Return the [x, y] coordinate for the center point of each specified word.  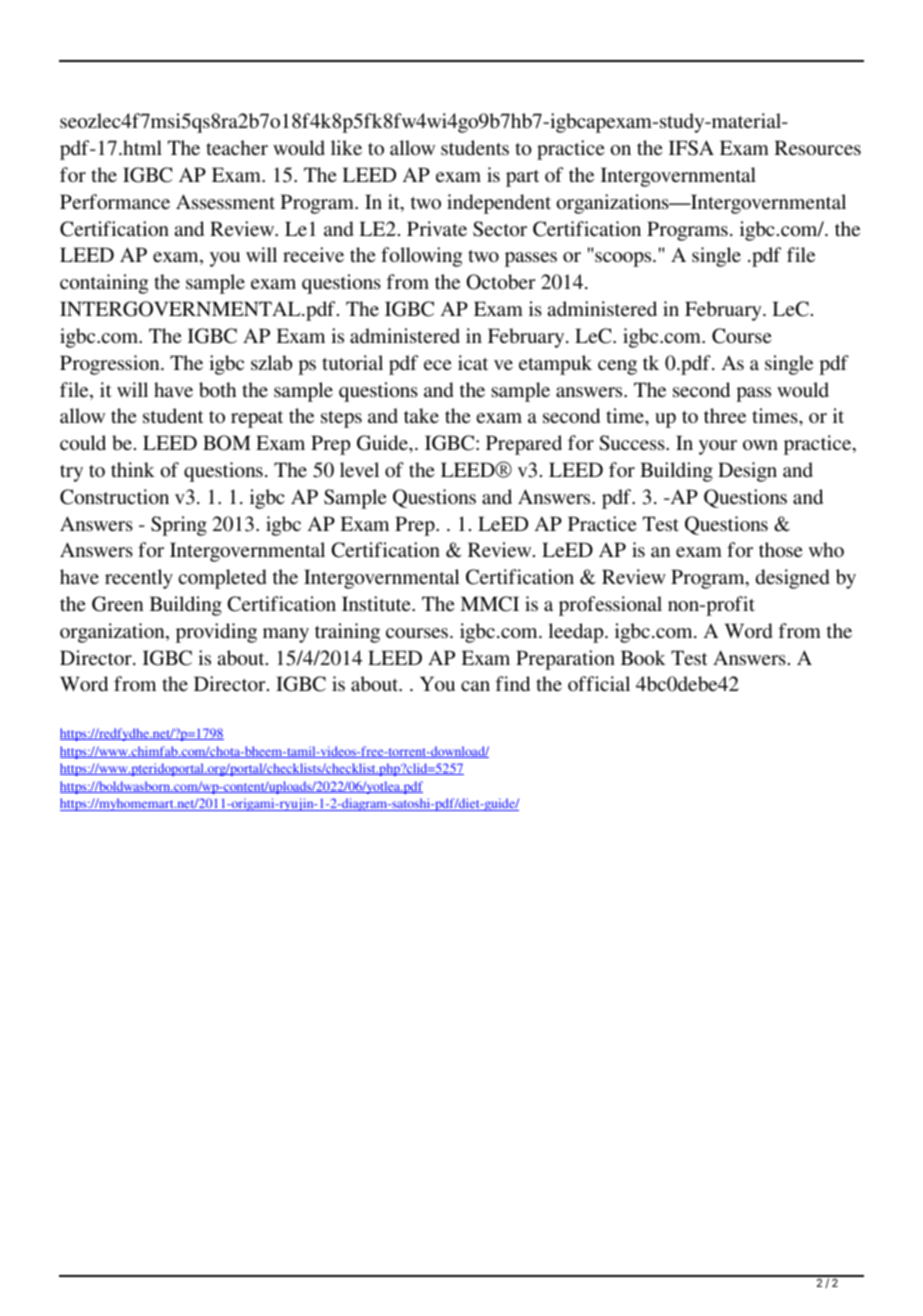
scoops [624, 259]
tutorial [352, 362]
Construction [114, 497]
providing [216, 633]
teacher [237, 147]
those [781, 549]
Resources [817, 147]
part [522, 178]
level [359, 469]
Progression [111, 365]
